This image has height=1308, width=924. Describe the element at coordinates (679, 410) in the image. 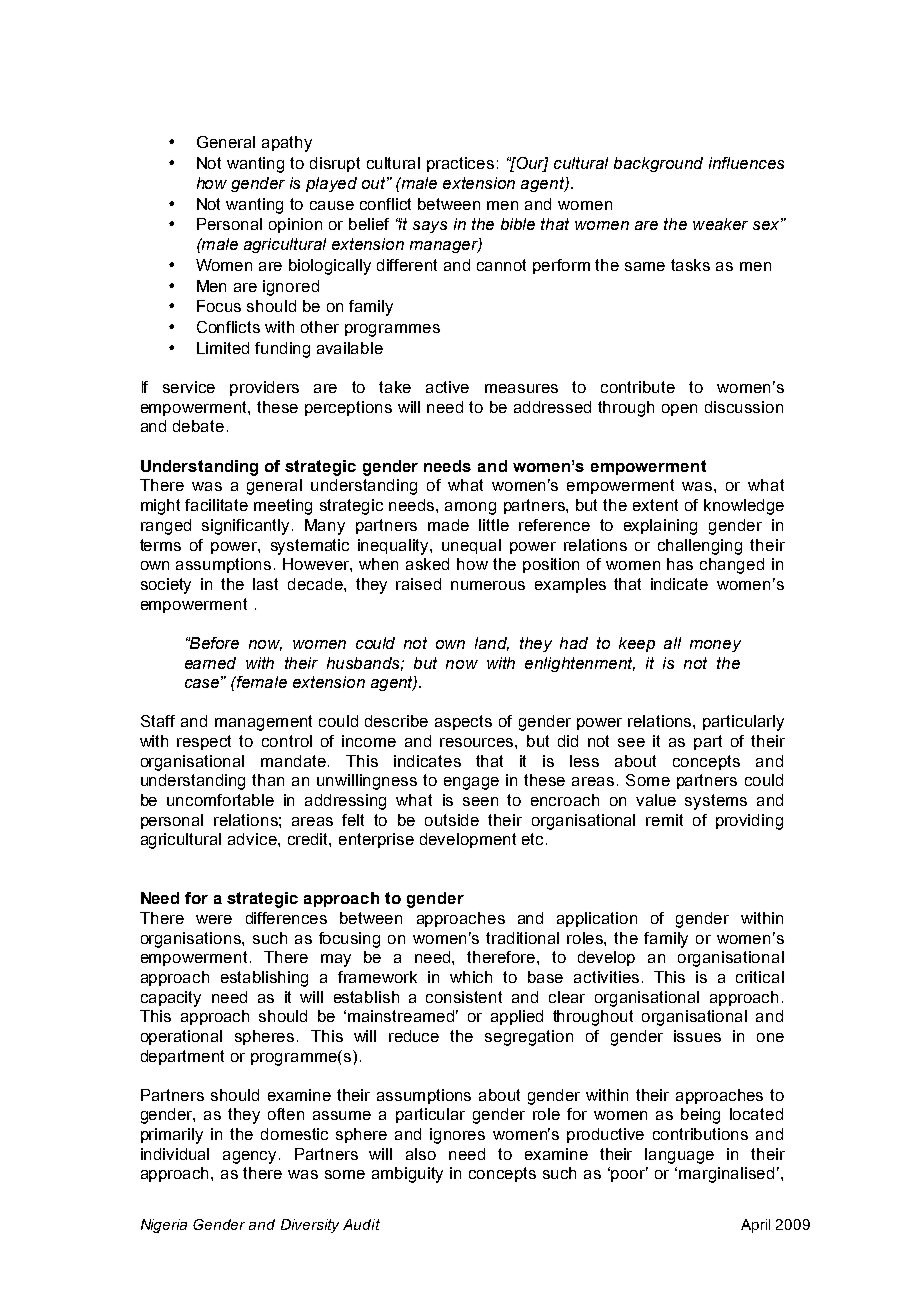

I see `open` at that location.
